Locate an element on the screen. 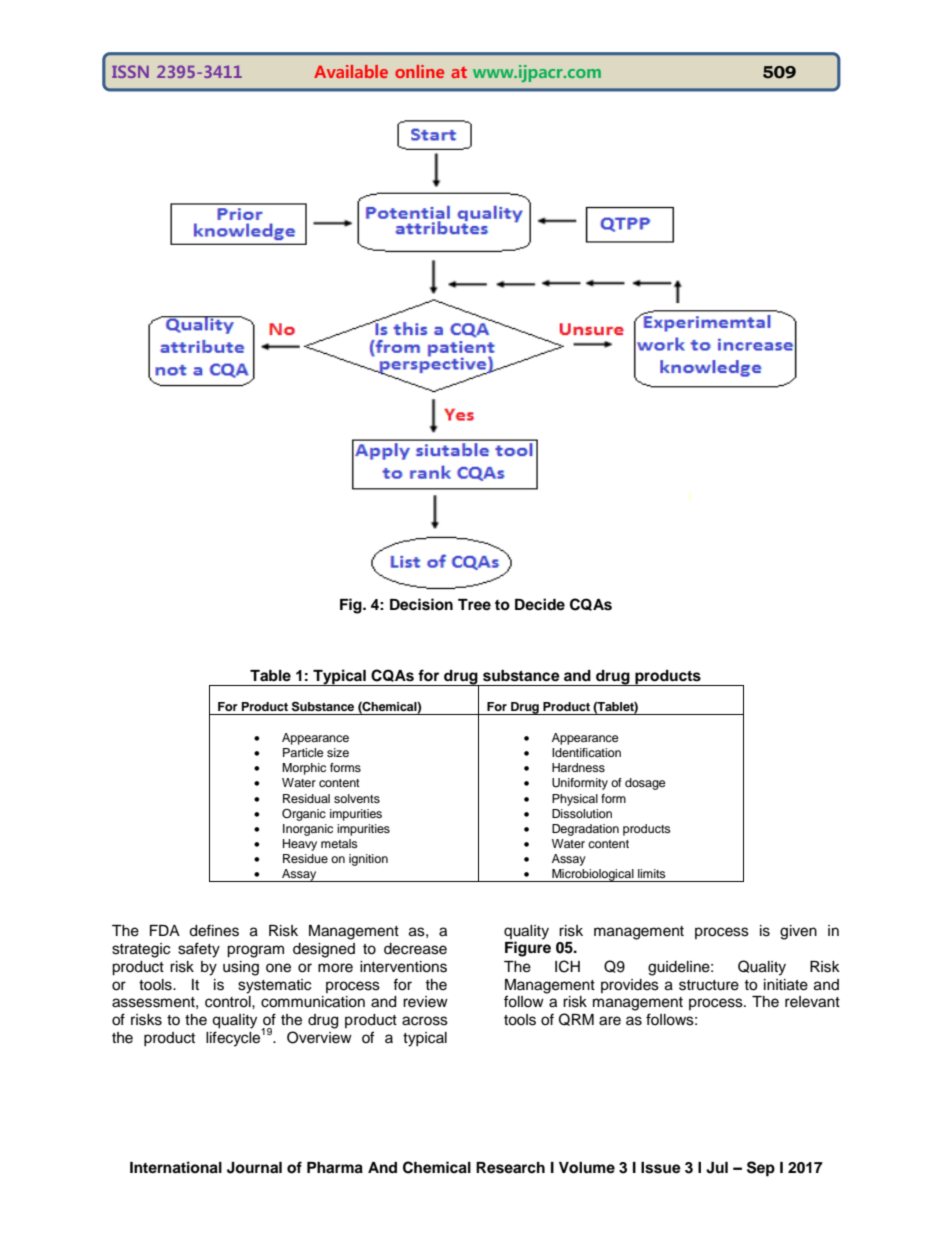 The width and height of the screenshot is (952, 1233). Tree is located at coordinates (474, 604).
